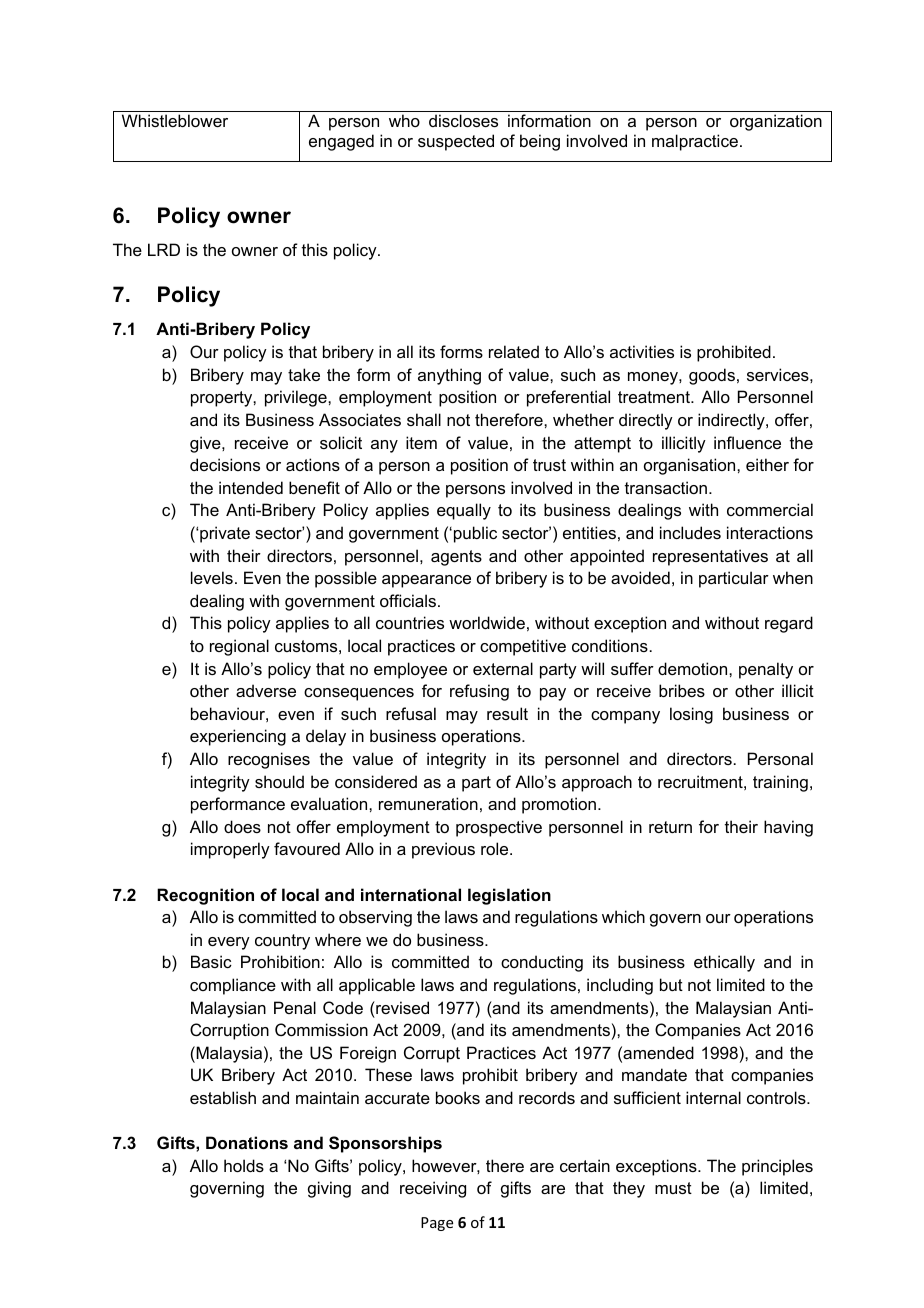 The image size is (924, 1308). I want to click on organisation, so click(691, 466).
